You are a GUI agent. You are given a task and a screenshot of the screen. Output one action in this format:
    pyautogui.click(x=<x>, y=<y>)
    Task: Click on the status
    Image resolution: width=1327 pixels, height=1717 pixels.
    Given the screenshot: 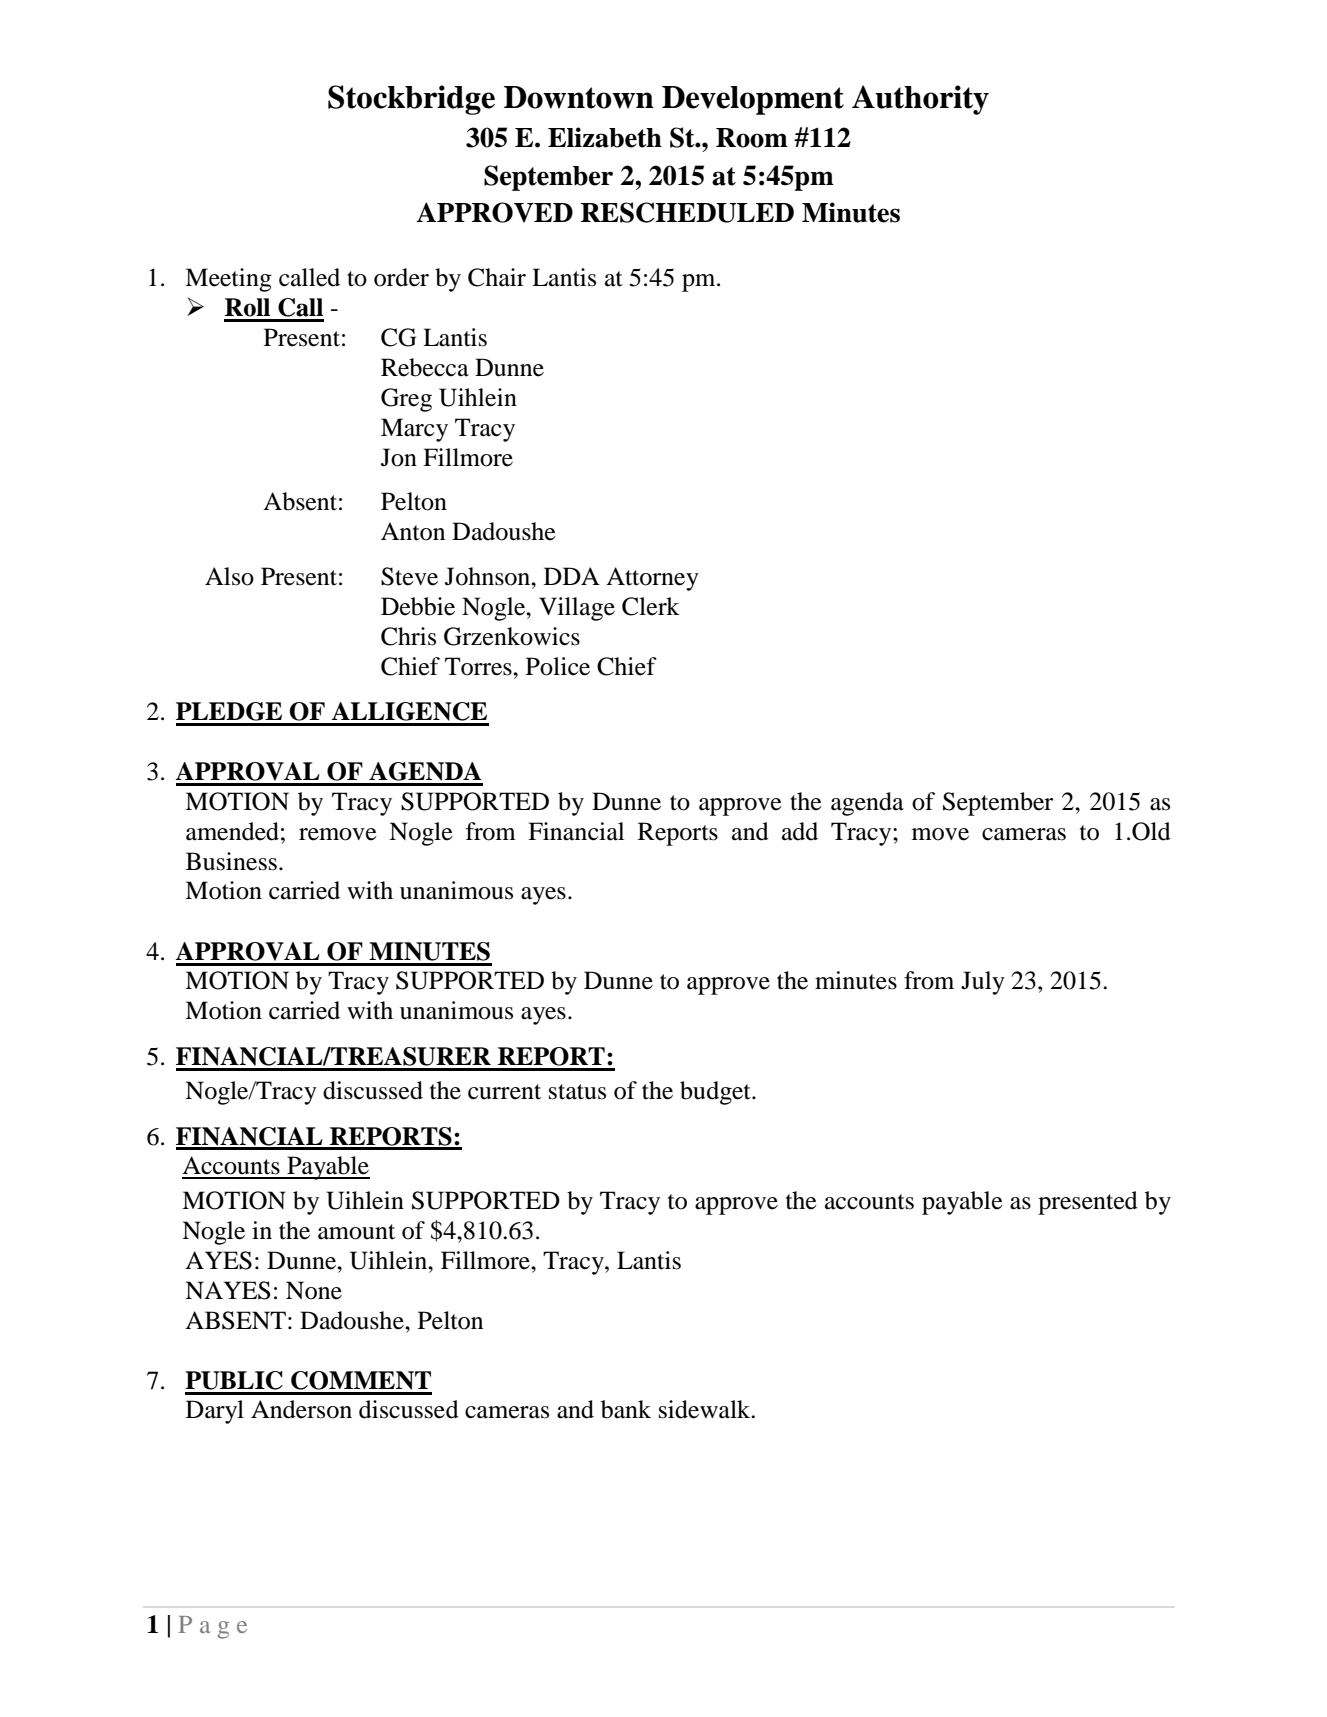 What is the action you would take?
    pyautogui.click(x=577, y=1092)
